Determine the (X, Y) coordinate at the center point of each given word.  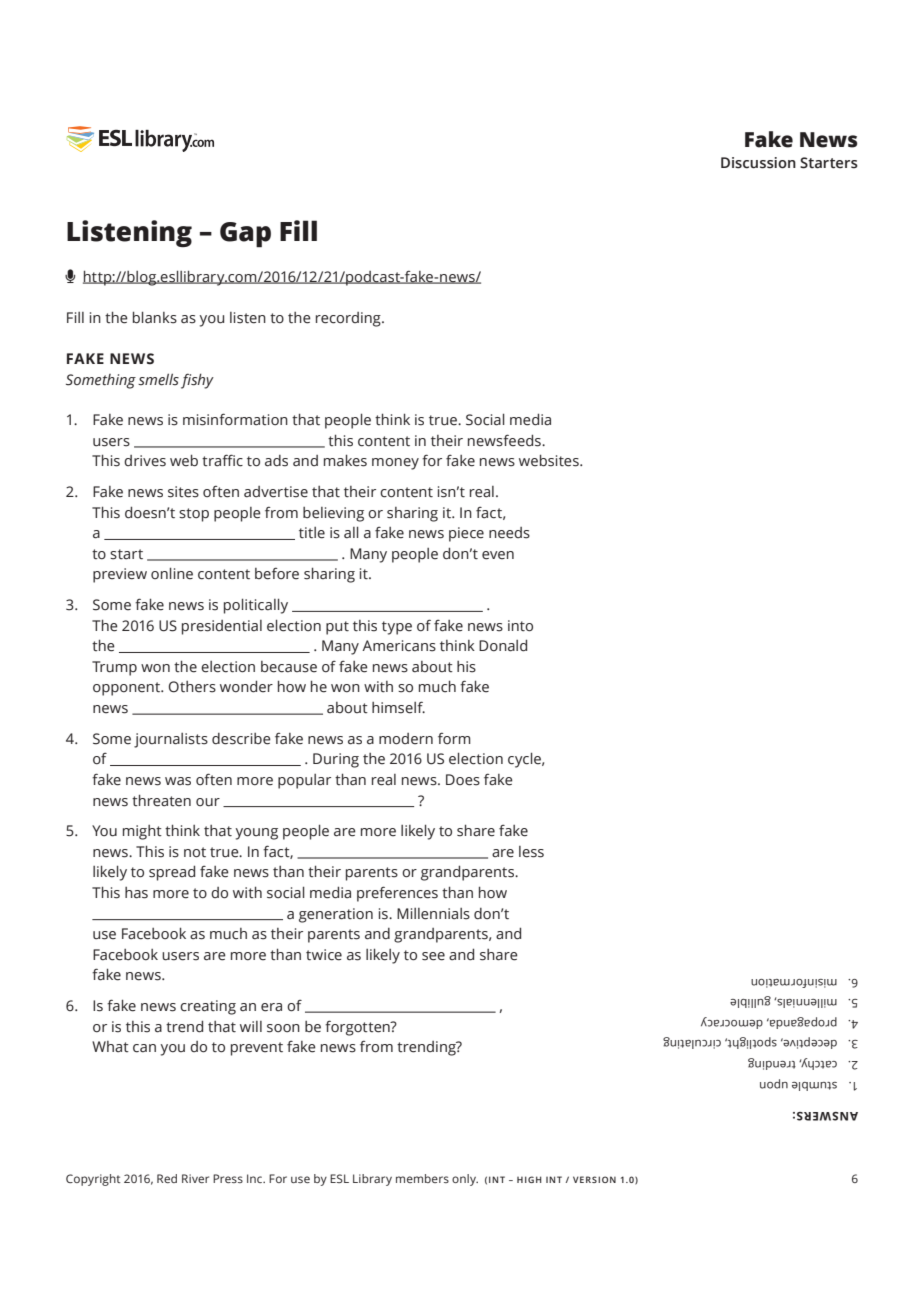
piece (466, 534)
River (195, 1178)
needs (509, 533)
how (493, 892)
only (465, 1180)
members (422, 1178)
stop (194, 515)
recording (349, 319)
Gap (245, 235)
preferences (397, 894)
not (195, 852)
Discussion (758, 163)
